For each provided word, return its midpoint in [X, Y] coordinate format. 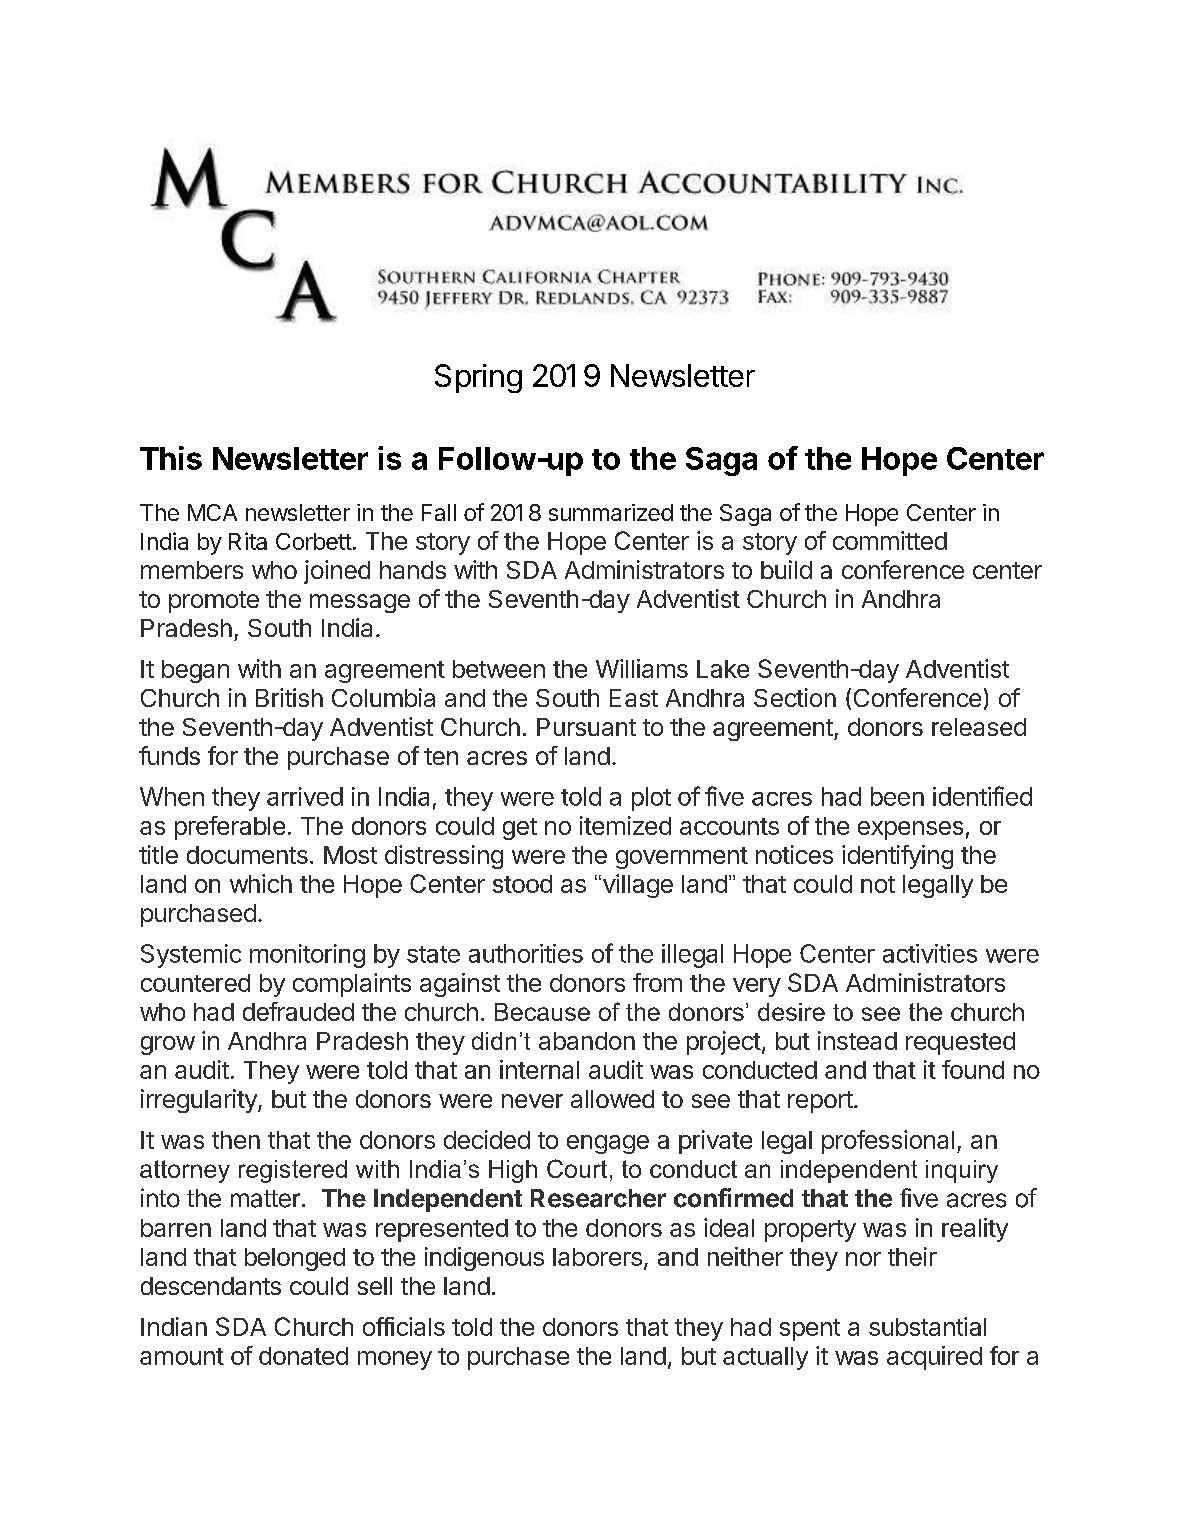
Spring [478, 378]
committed [890, 540]
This [171, 458]
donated [303, 1356]
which [261, 883]
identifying [897, 857]
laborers [597, 1257]
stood [522, 884]
